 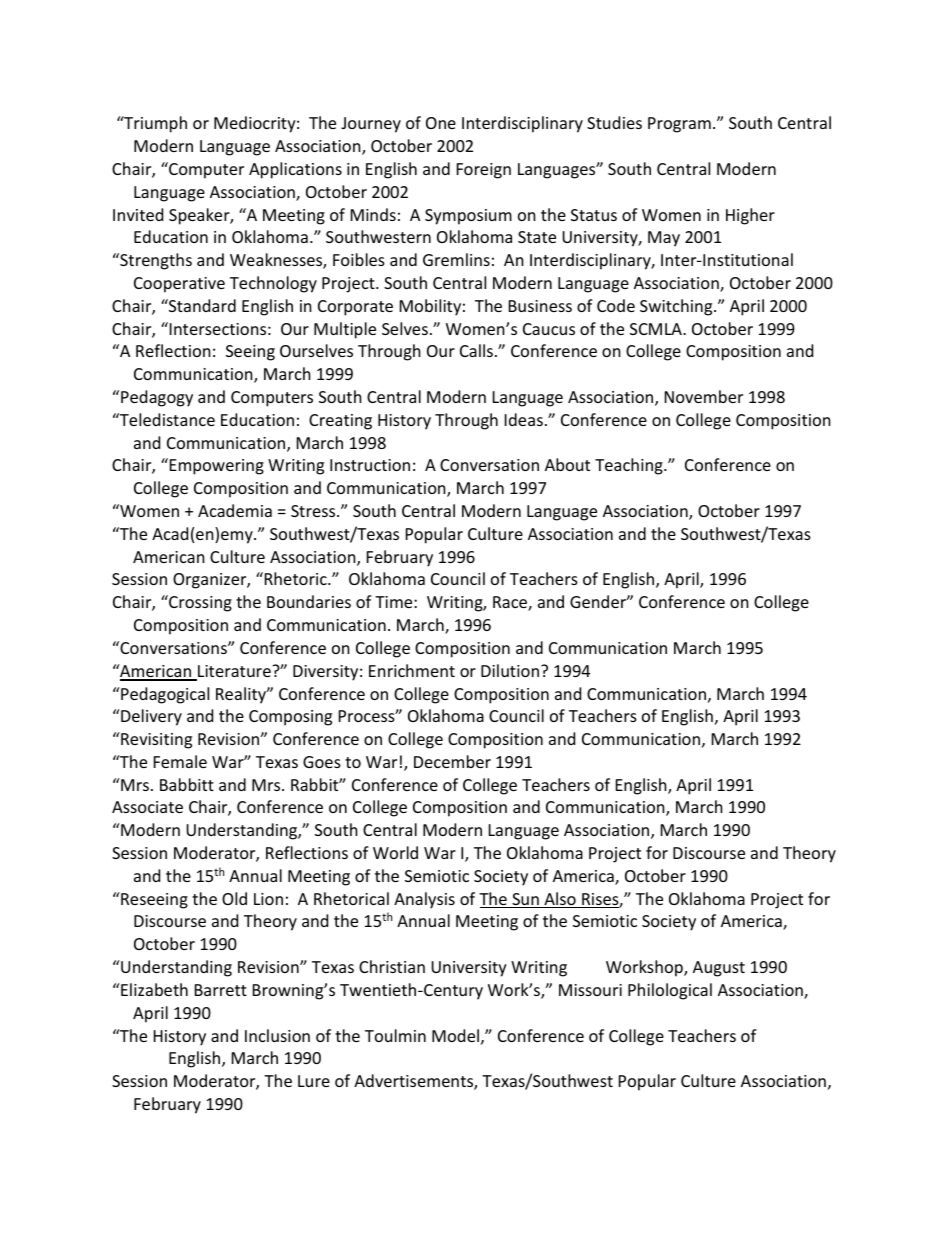 I want to click on Dilution, so click(x=510, y=670).
